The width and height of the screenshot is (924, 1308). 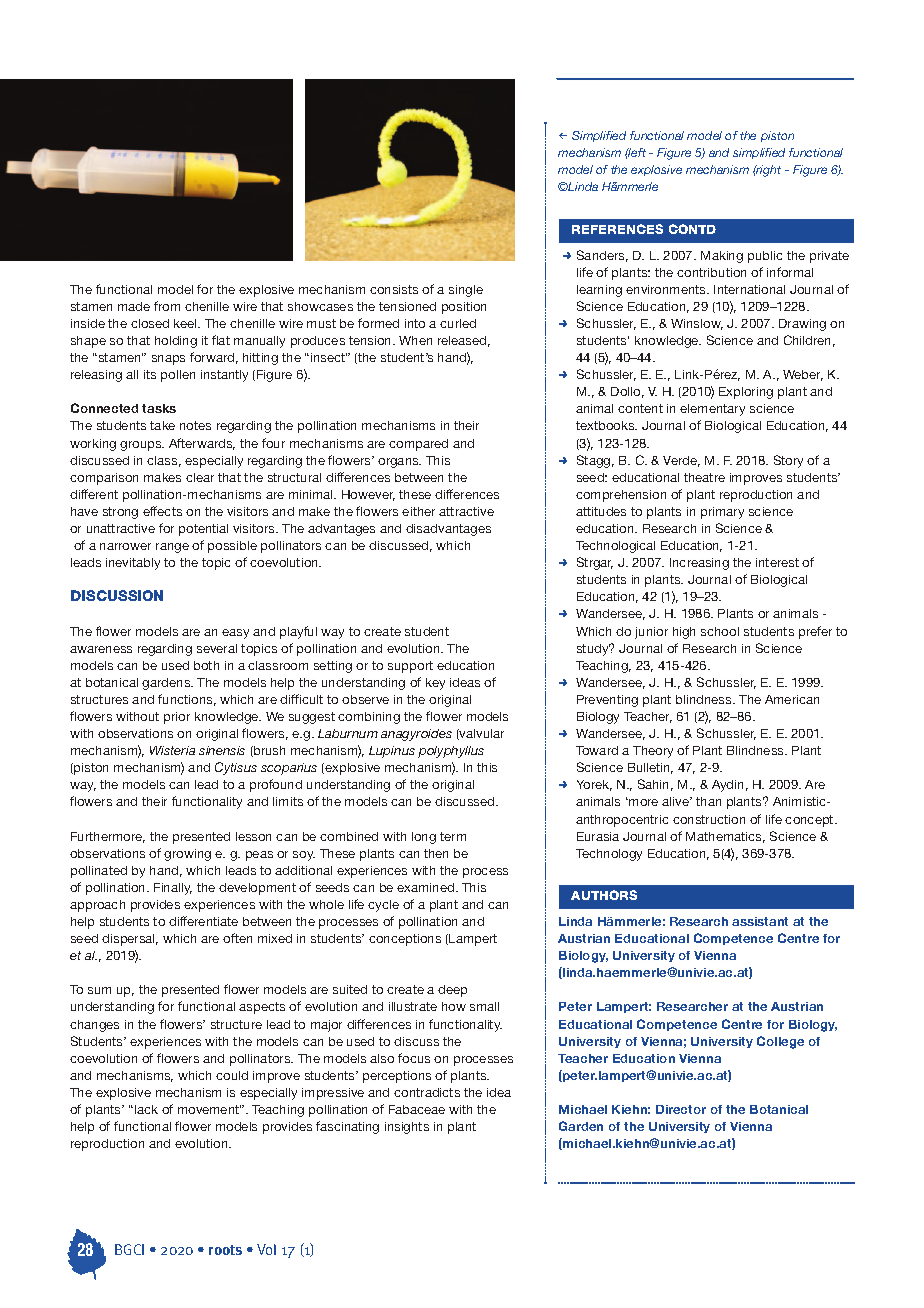 What do you see at coordinates (407, 1128) in the screenshot?
I see `insights` at bounding box center [407, 1128].
